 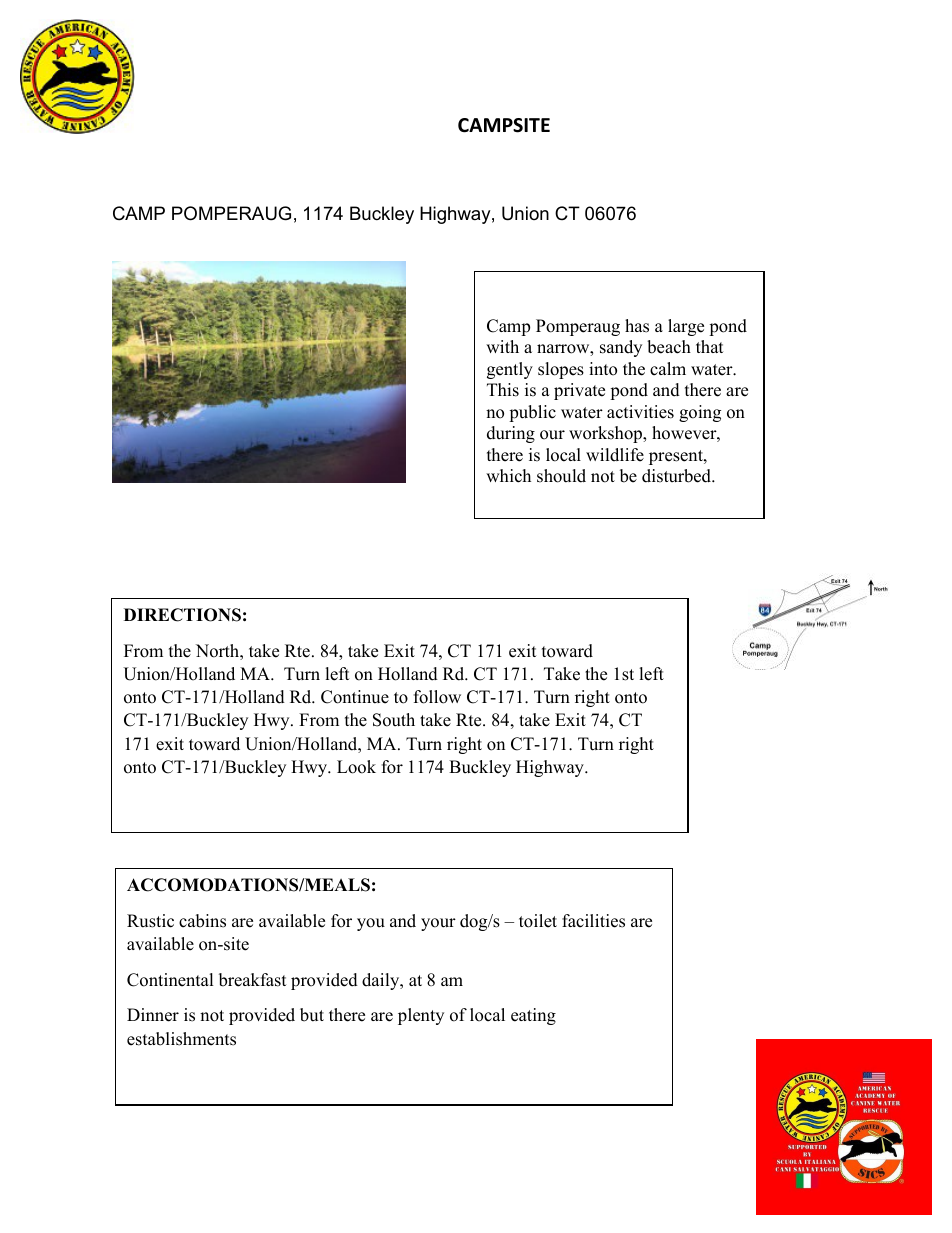 I want to click on follow, so click(x=437, y=697).
